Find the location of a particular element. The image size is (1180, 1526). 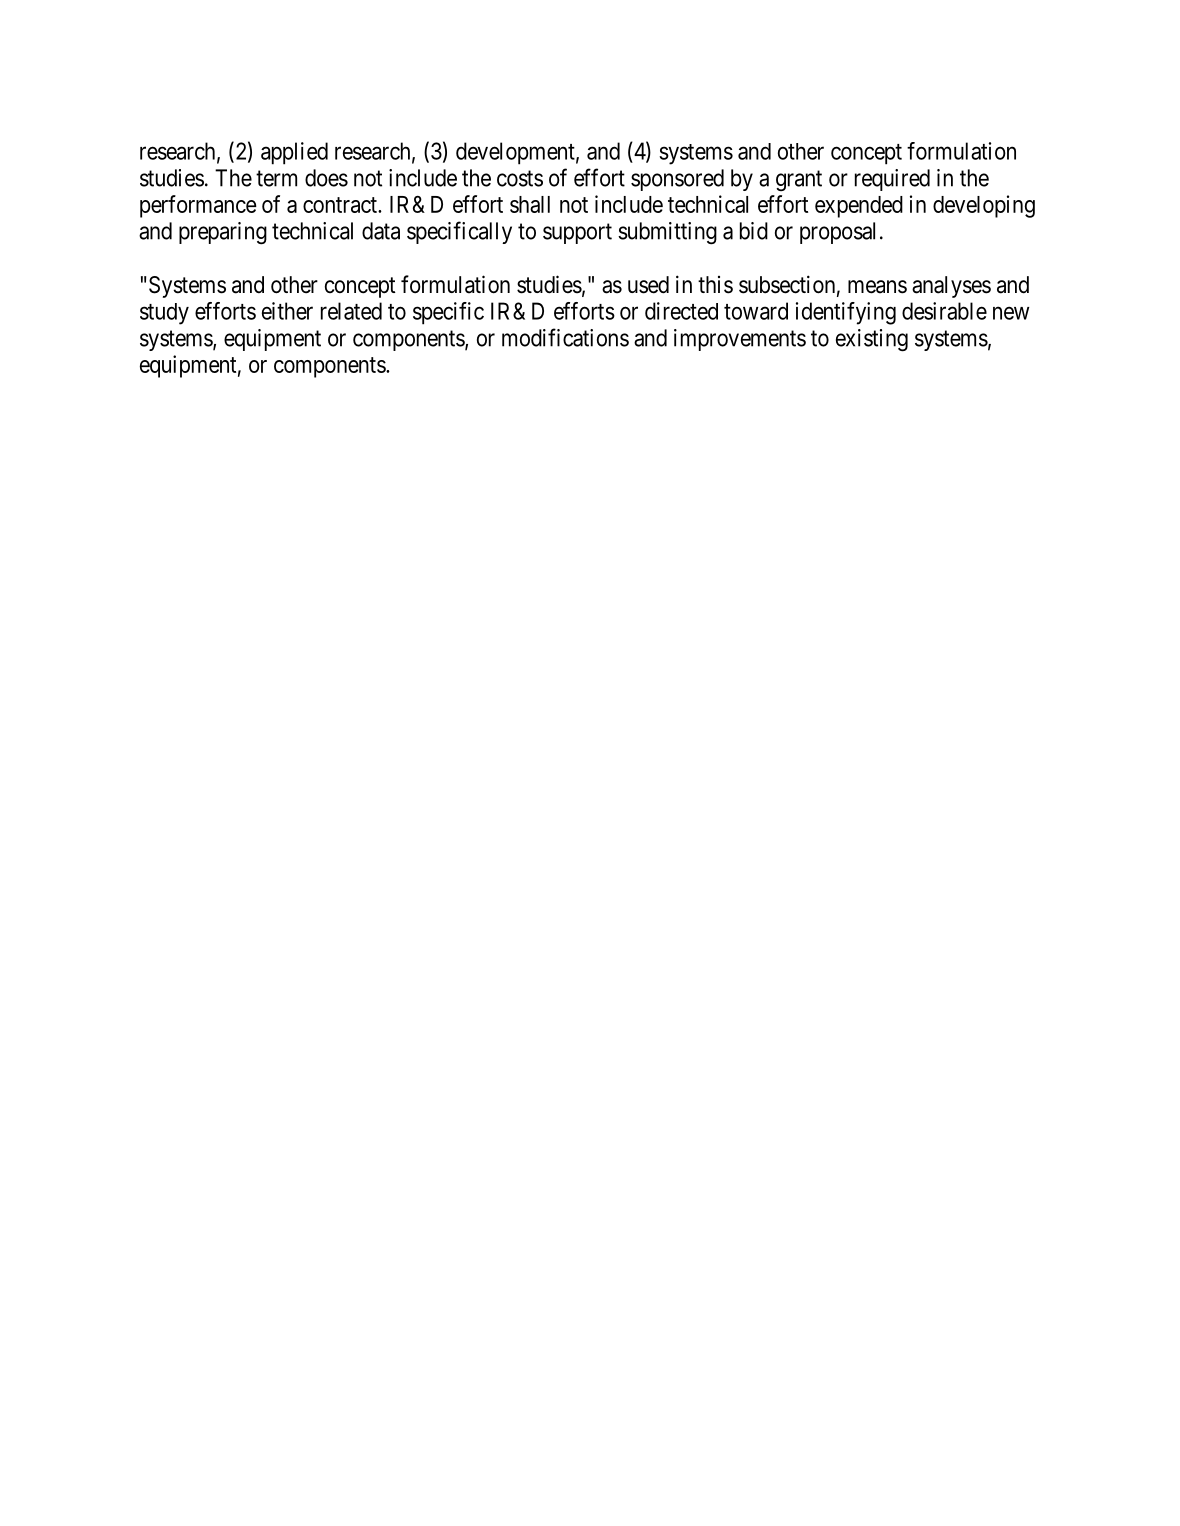

applied is located at coordinates (294, 153).
